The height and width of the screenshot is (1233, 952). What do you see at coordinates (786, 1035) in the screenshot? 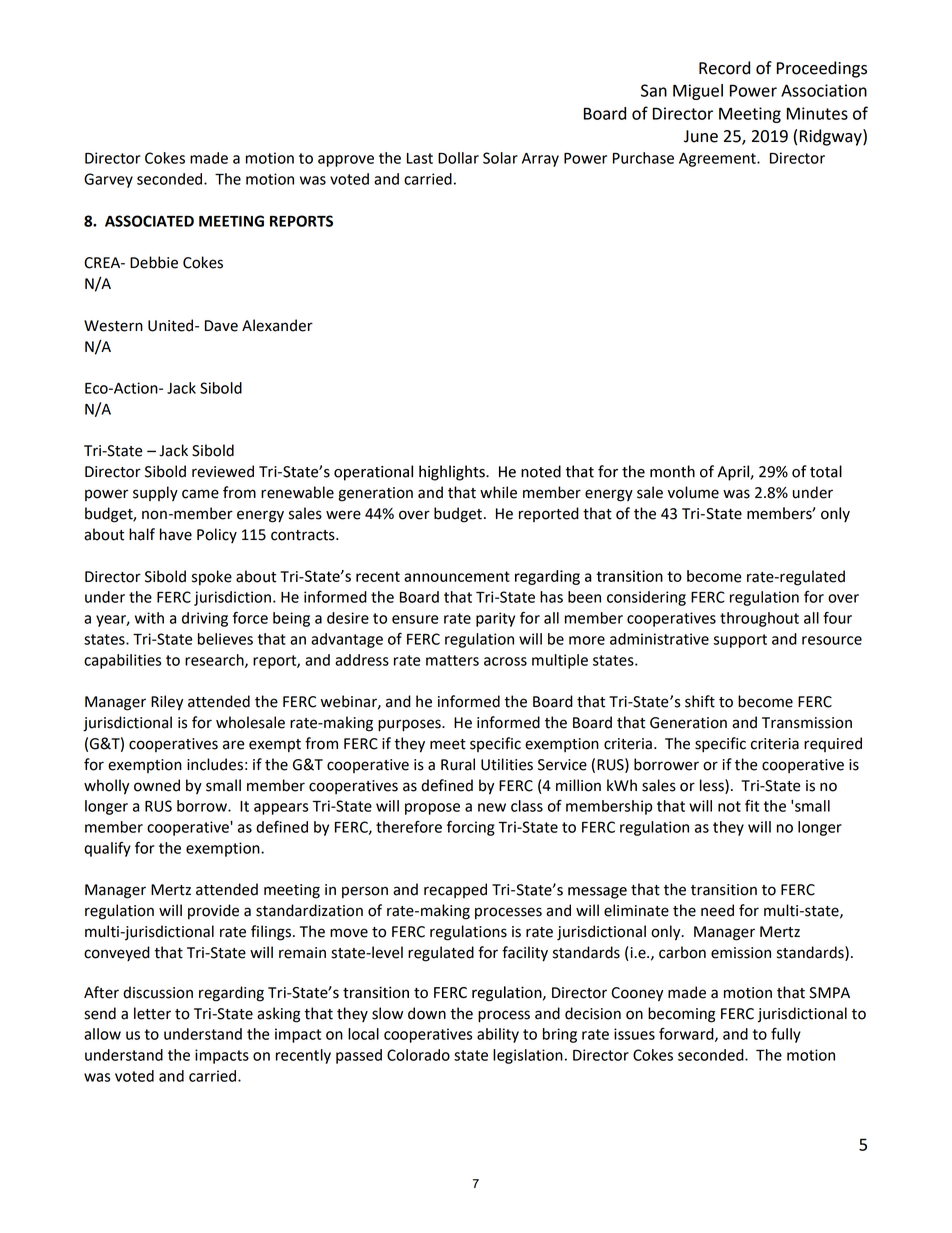
I see `fully` at bounding box center [786, 1035].
